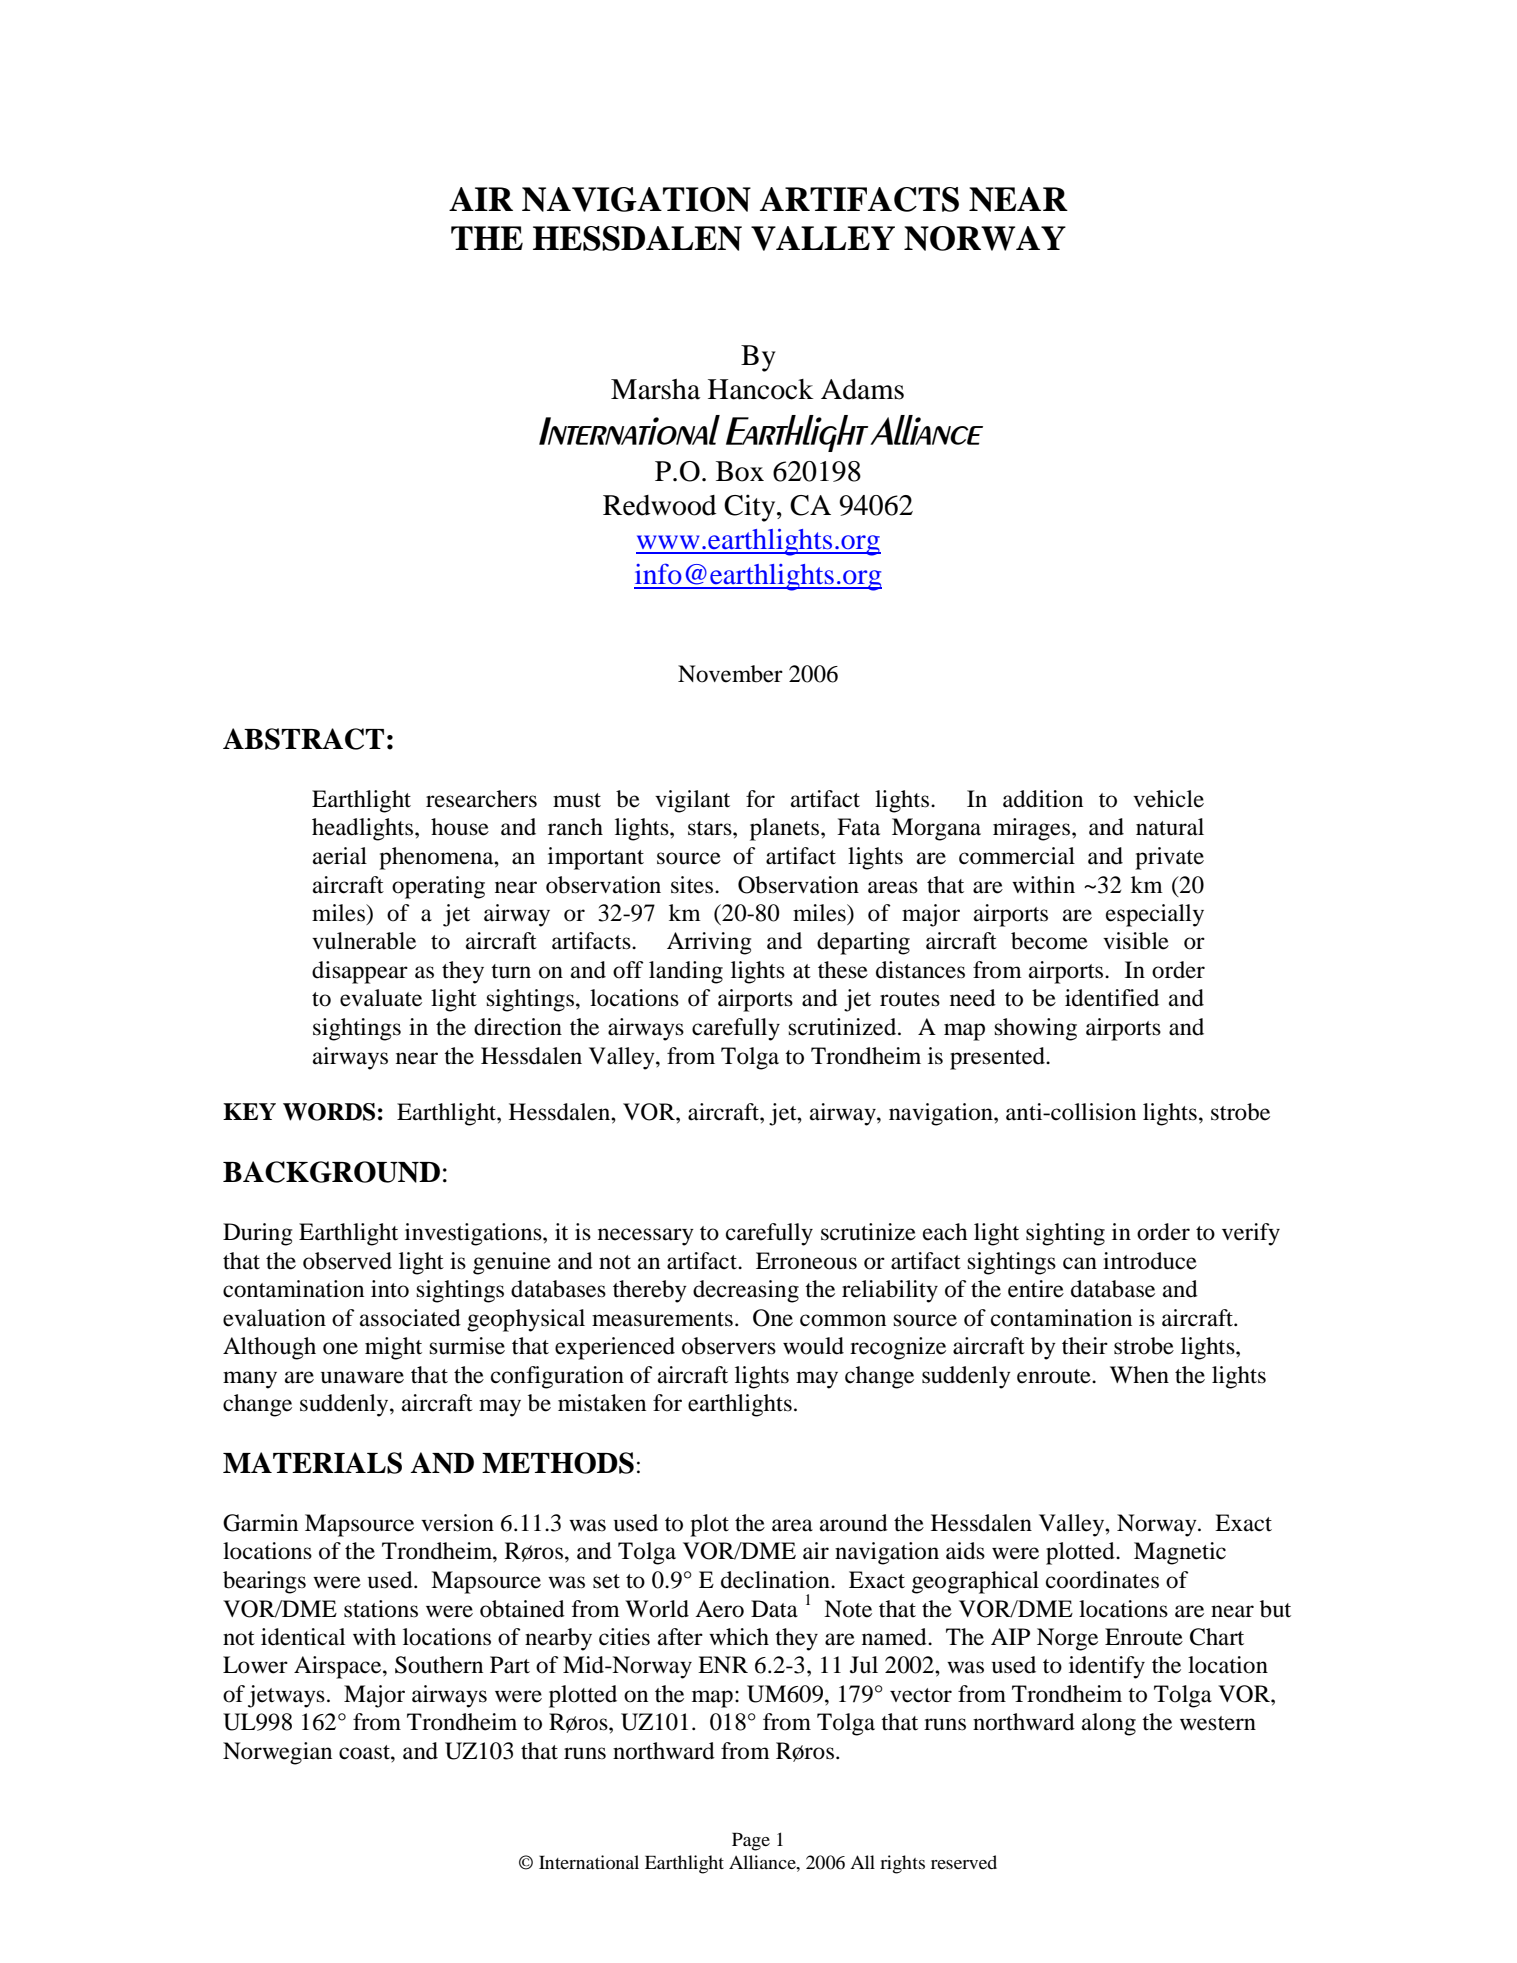 The height and width of the screenshot is (1963, 1517). I want to click on Box, so click(740, 471).
